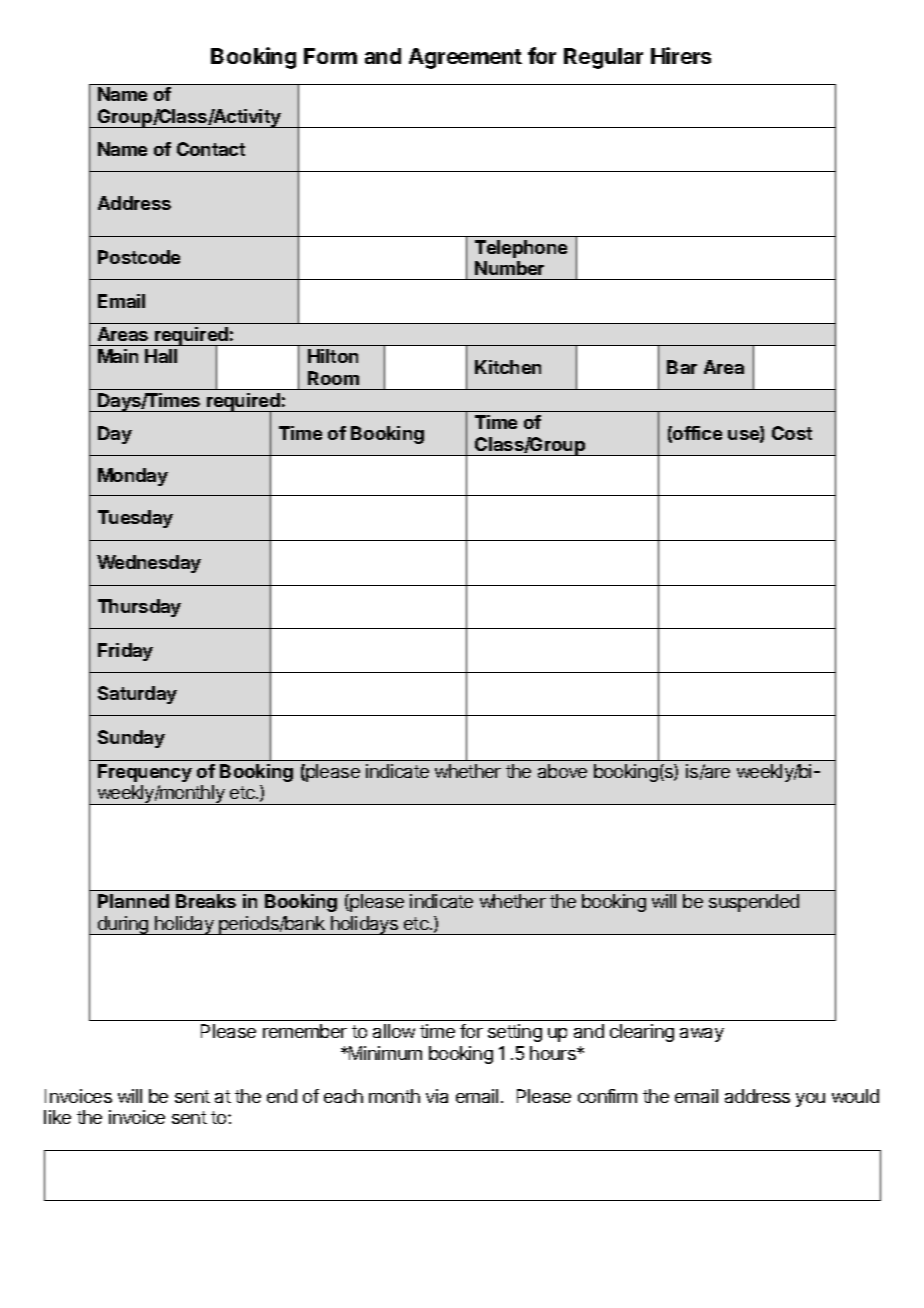 This screenshot has height=1308, width=924. Describe the element at coordinates (465, 58) in the screenshot. I see `Agreement` at that location.
